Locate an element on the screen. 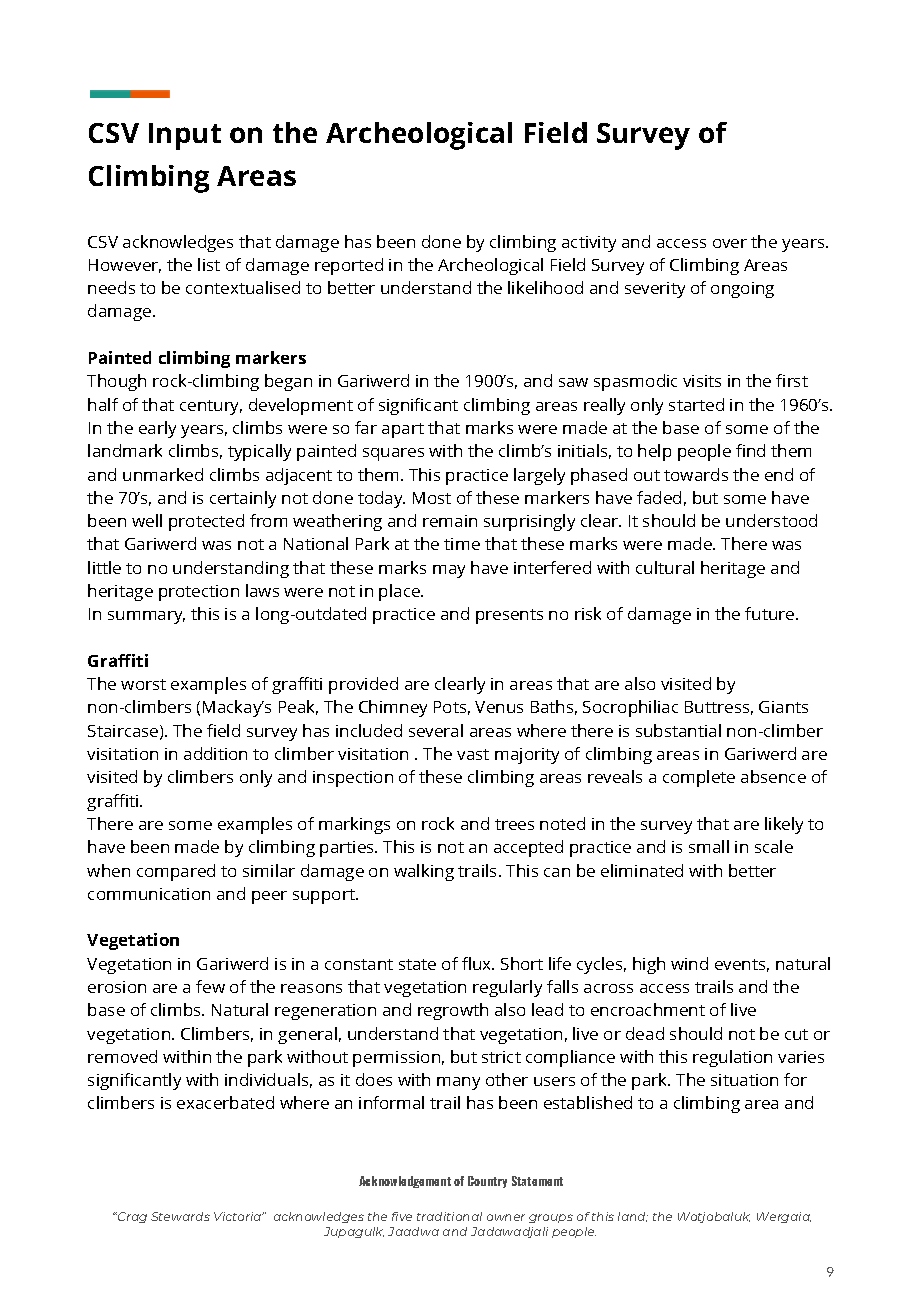  worst is located at coordinates (143, 684).
